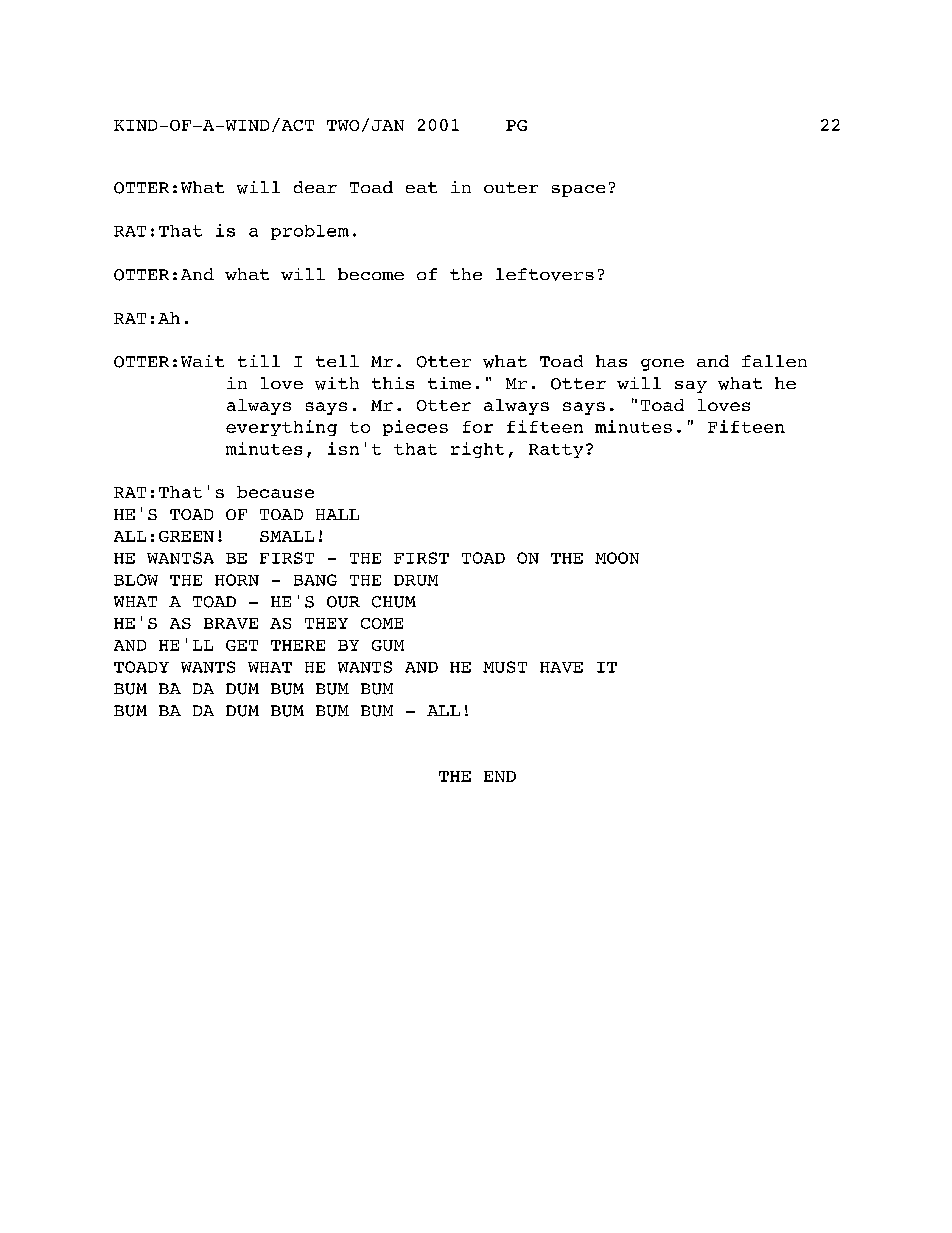 This screenshot has height=1233, width=952. What do you see at coordinates (242, 645) in the screenshot?
I see `GET` at bounding box center [242, 645].
